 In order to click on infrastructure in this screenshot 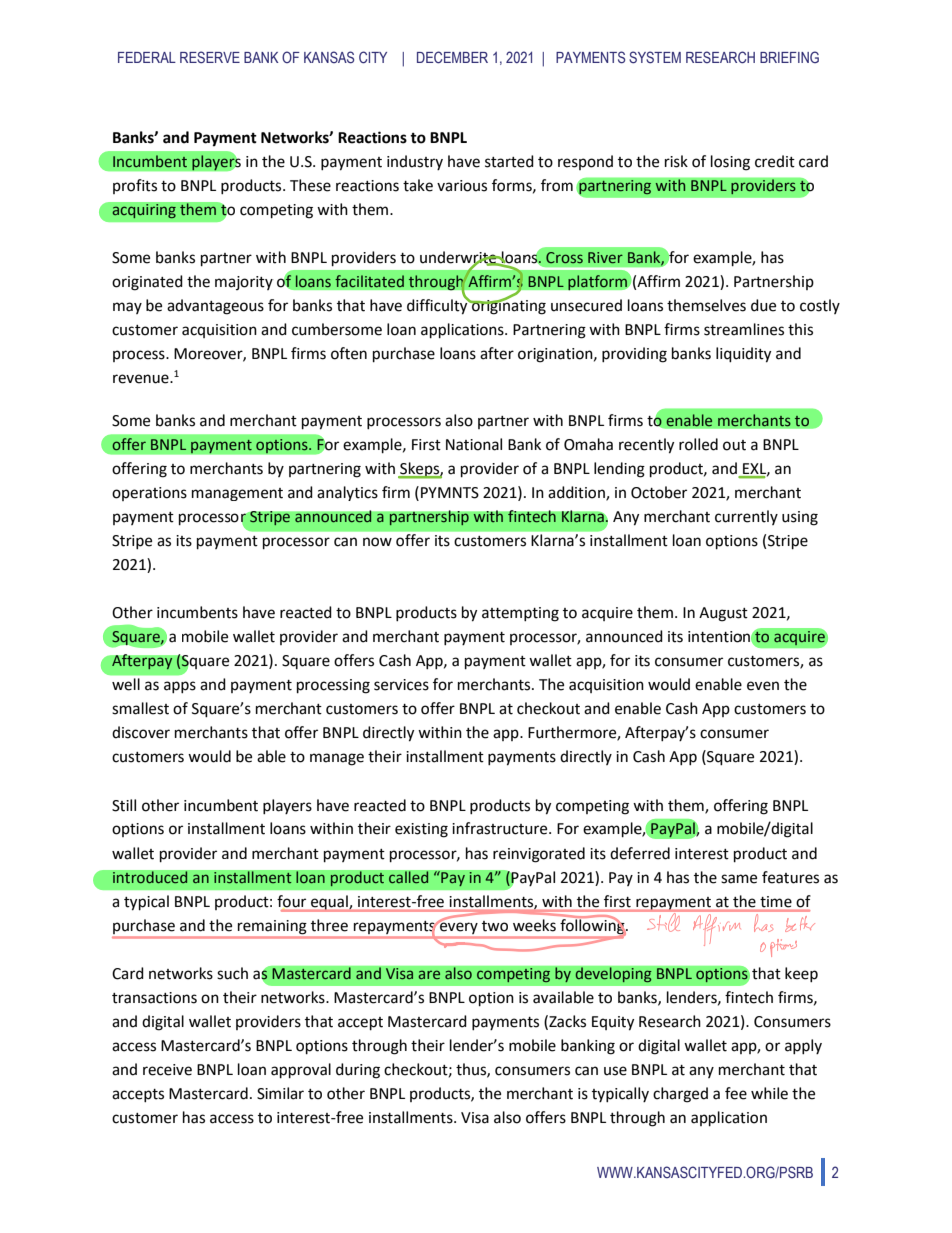, I will do `click(501, 828)`.
